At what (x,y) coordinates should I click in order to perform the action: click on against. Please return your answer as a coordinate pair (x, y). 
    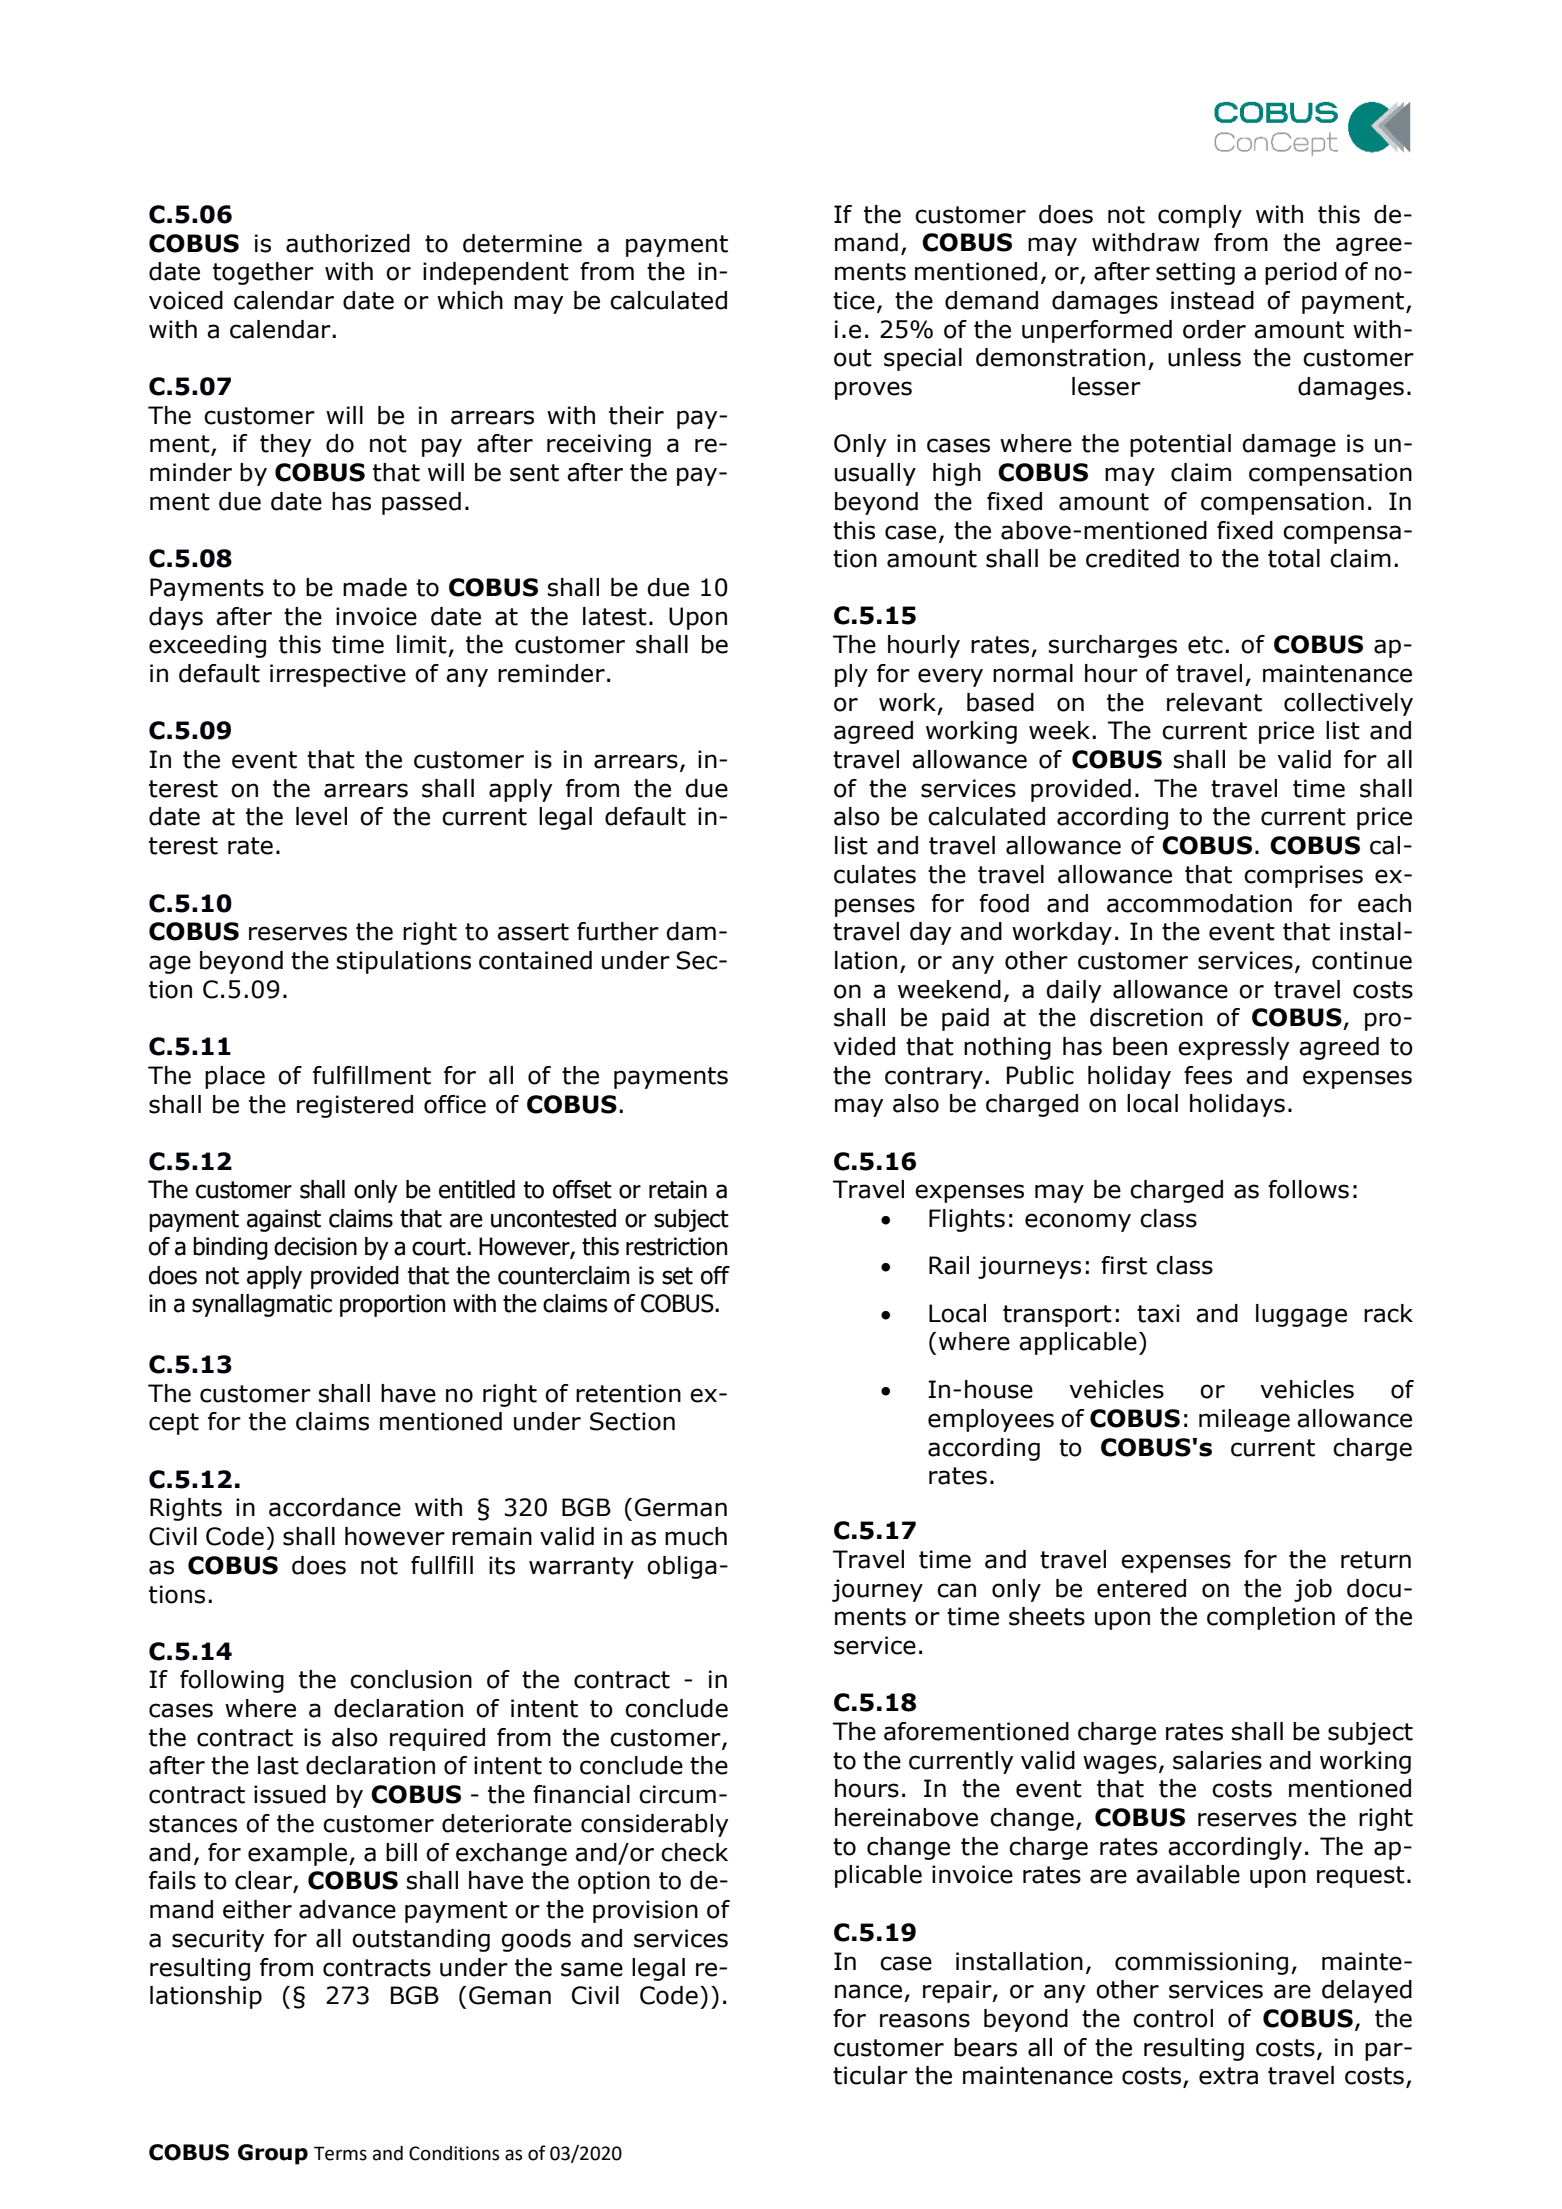
    Looking at the image, I should click on (284, 1220).
